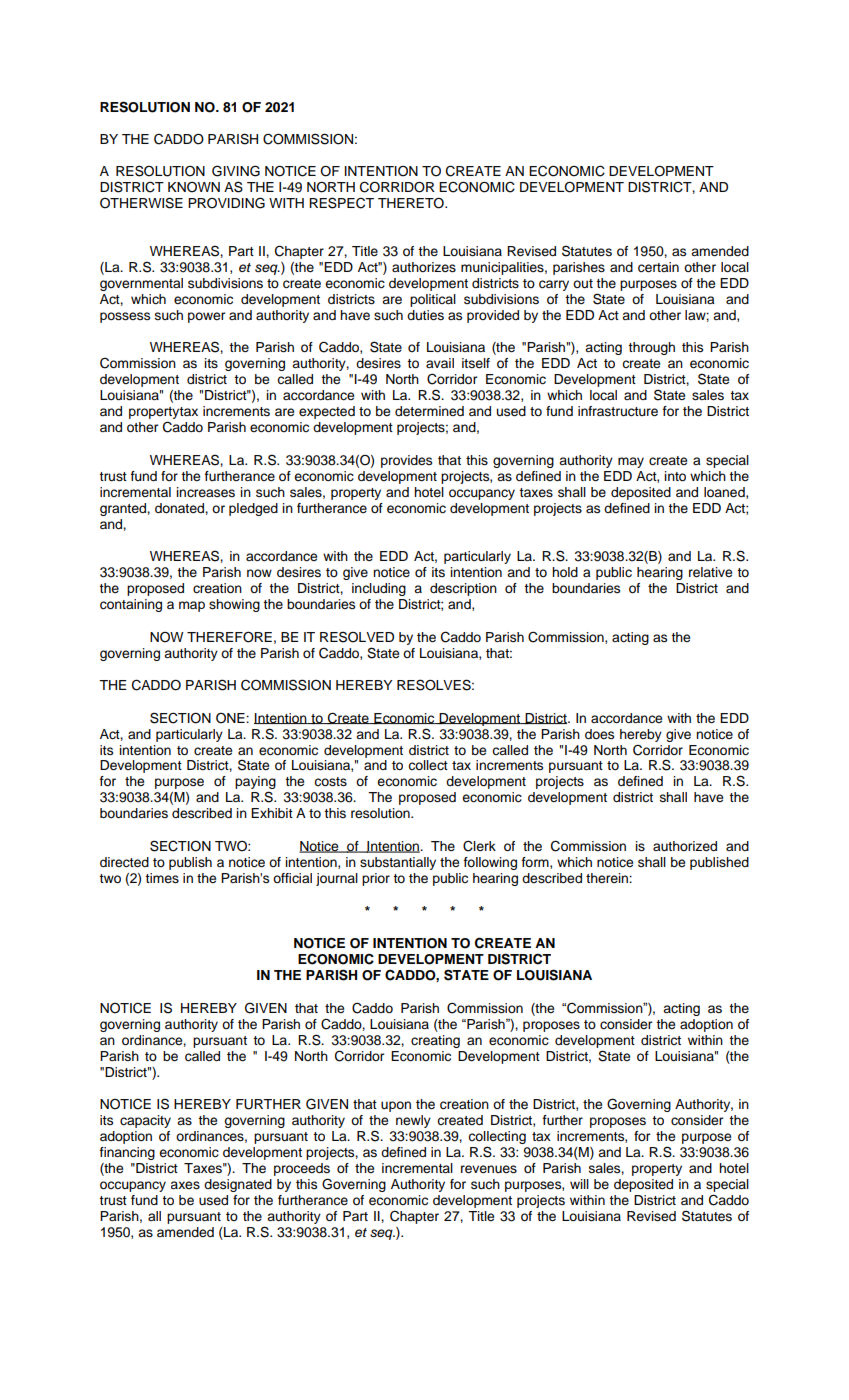 The image size is (849, 1400). What do you see at coordinates (194, 187) in the page?
I see `KNOWN` at bounding box center [194, 187].
